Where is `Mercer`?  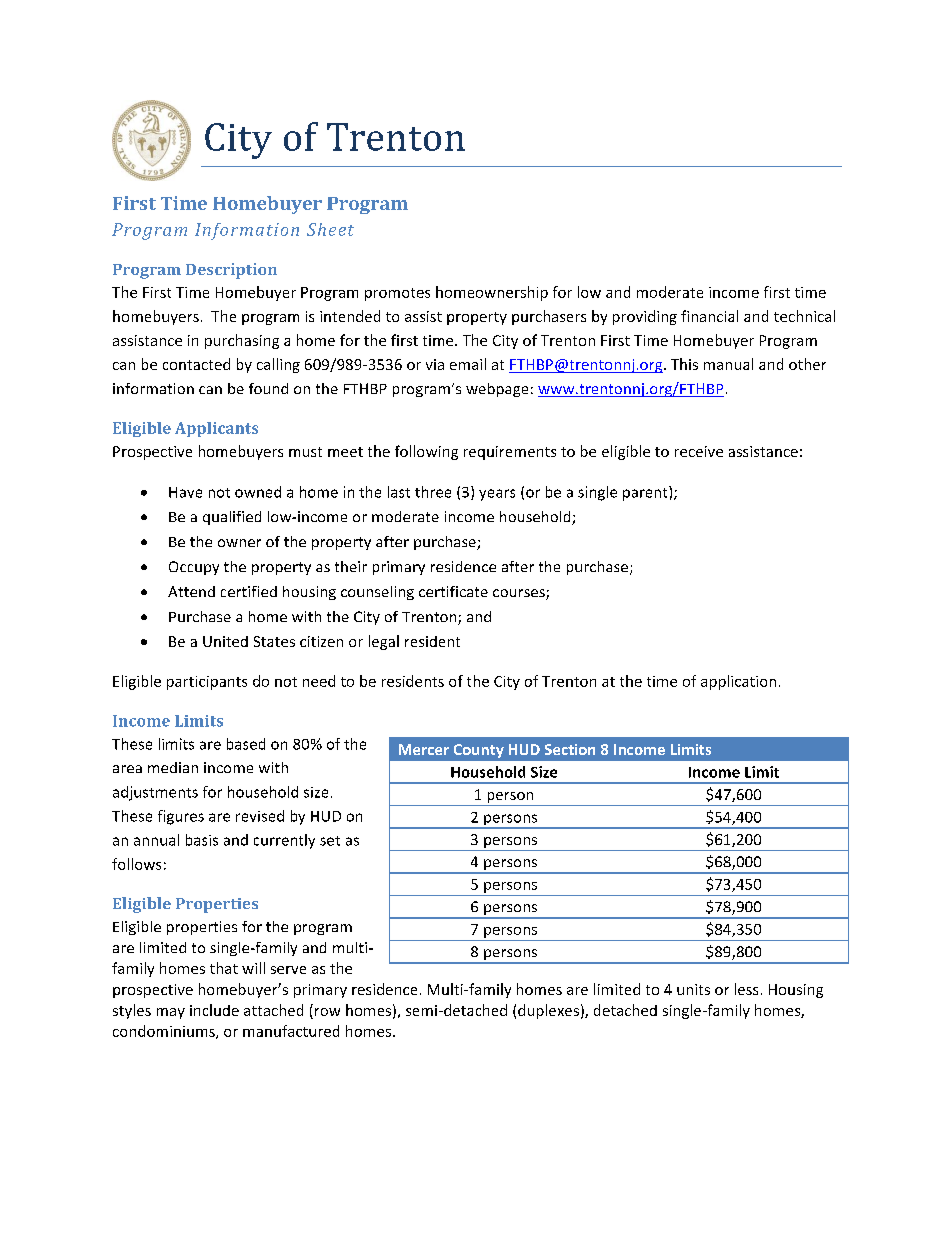 Mercer is located at coordinates (424, 749).
